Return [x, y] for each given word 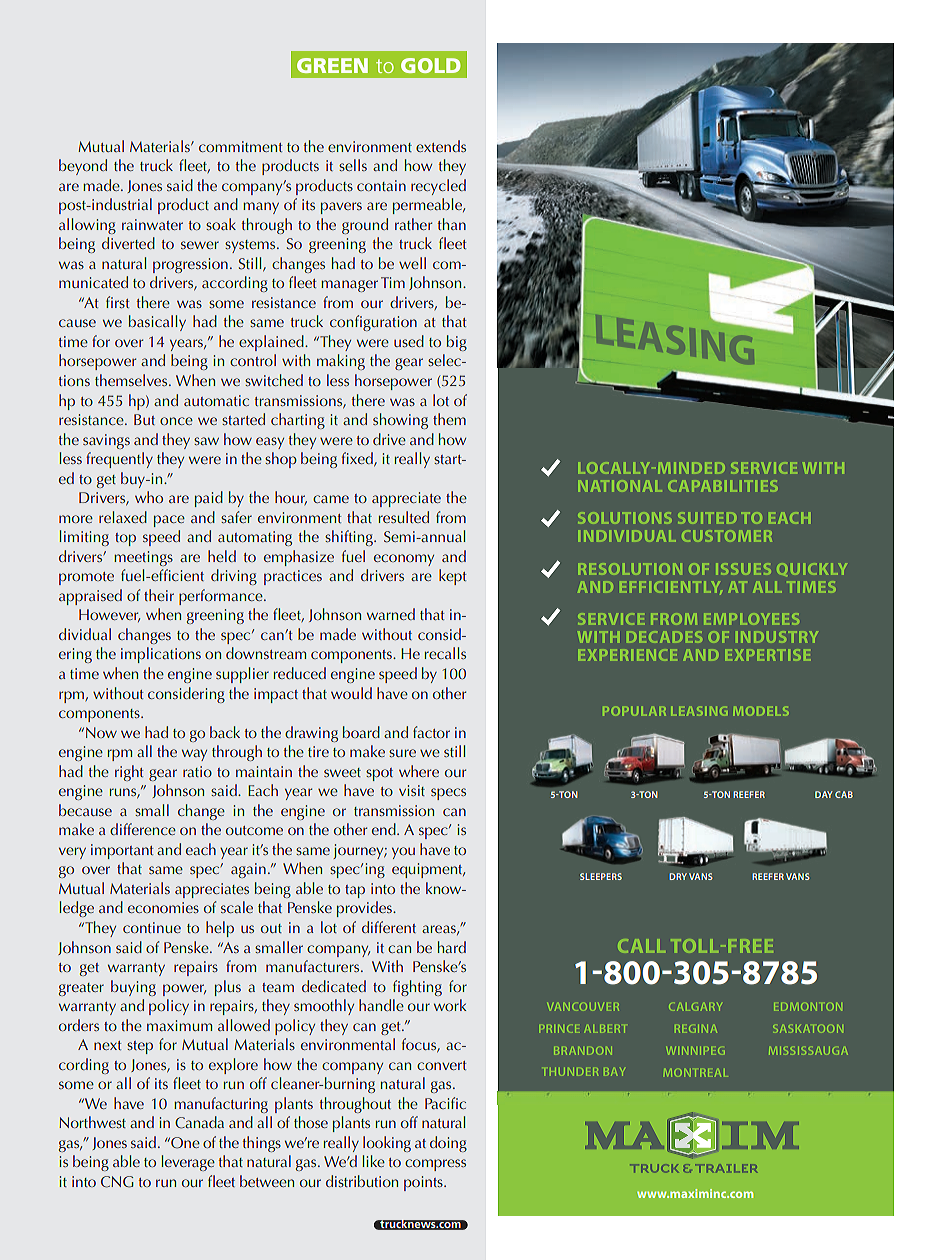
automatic [216, 400]
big [457, 343]
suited [707, 518]
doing [448, 1144]
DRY [678, 876]
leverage [188, 1163]
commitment [240, 146]
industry [777, 637]
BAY [613, 1072]
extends [441, 146]
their [159, 595]
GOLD [431, 65]
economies [163, 907]
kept [452, 577]
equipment [428, 870]
